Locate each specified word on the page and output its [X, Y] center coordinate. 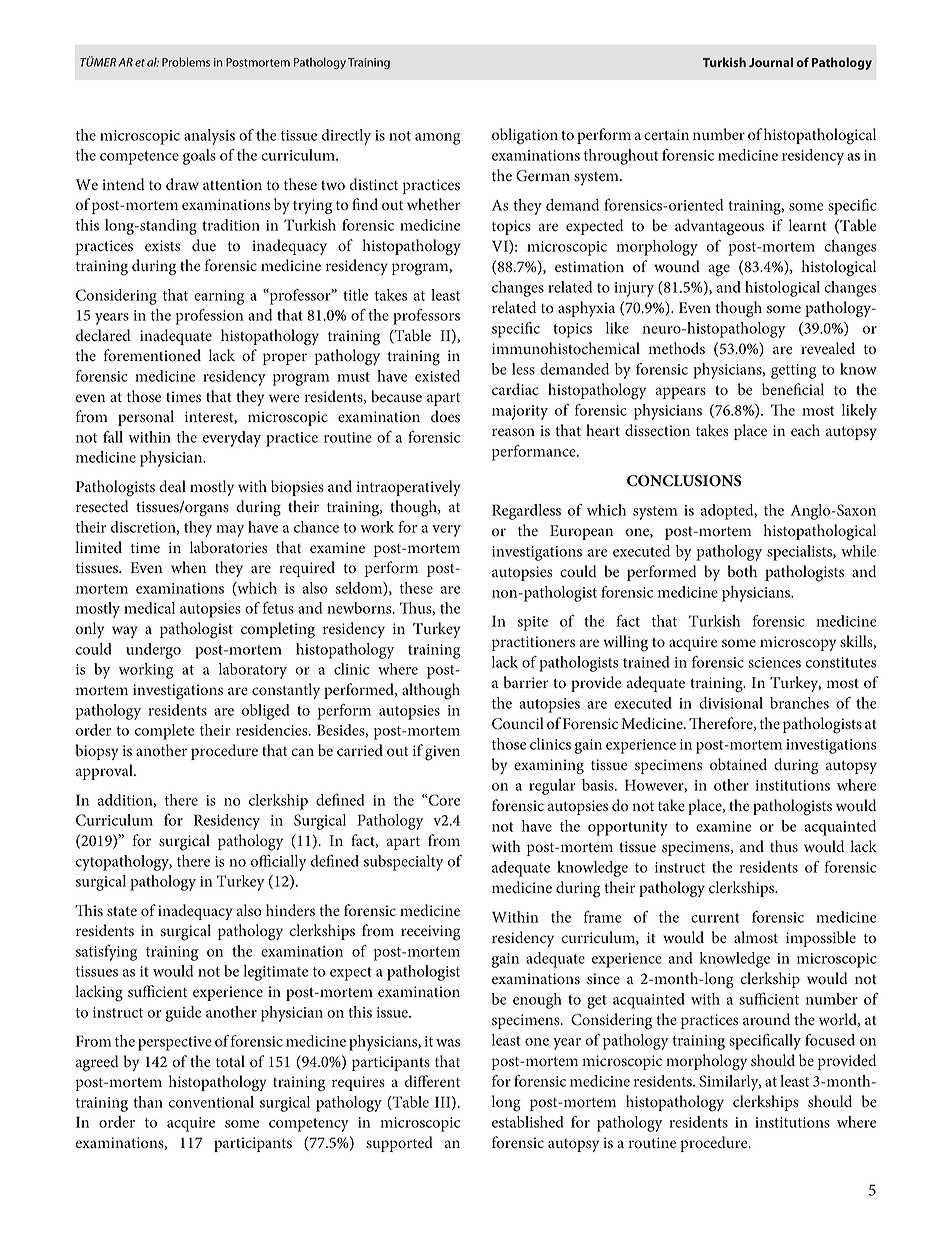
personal [146, 418]
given [442, 753]
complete [164, 732]
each [805, 430]
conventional [211, 1102]
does [445, 416]
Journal [771, 62]
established [528, 1122]
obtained [738, 764]
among [437, 139]
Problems [186, 62]
